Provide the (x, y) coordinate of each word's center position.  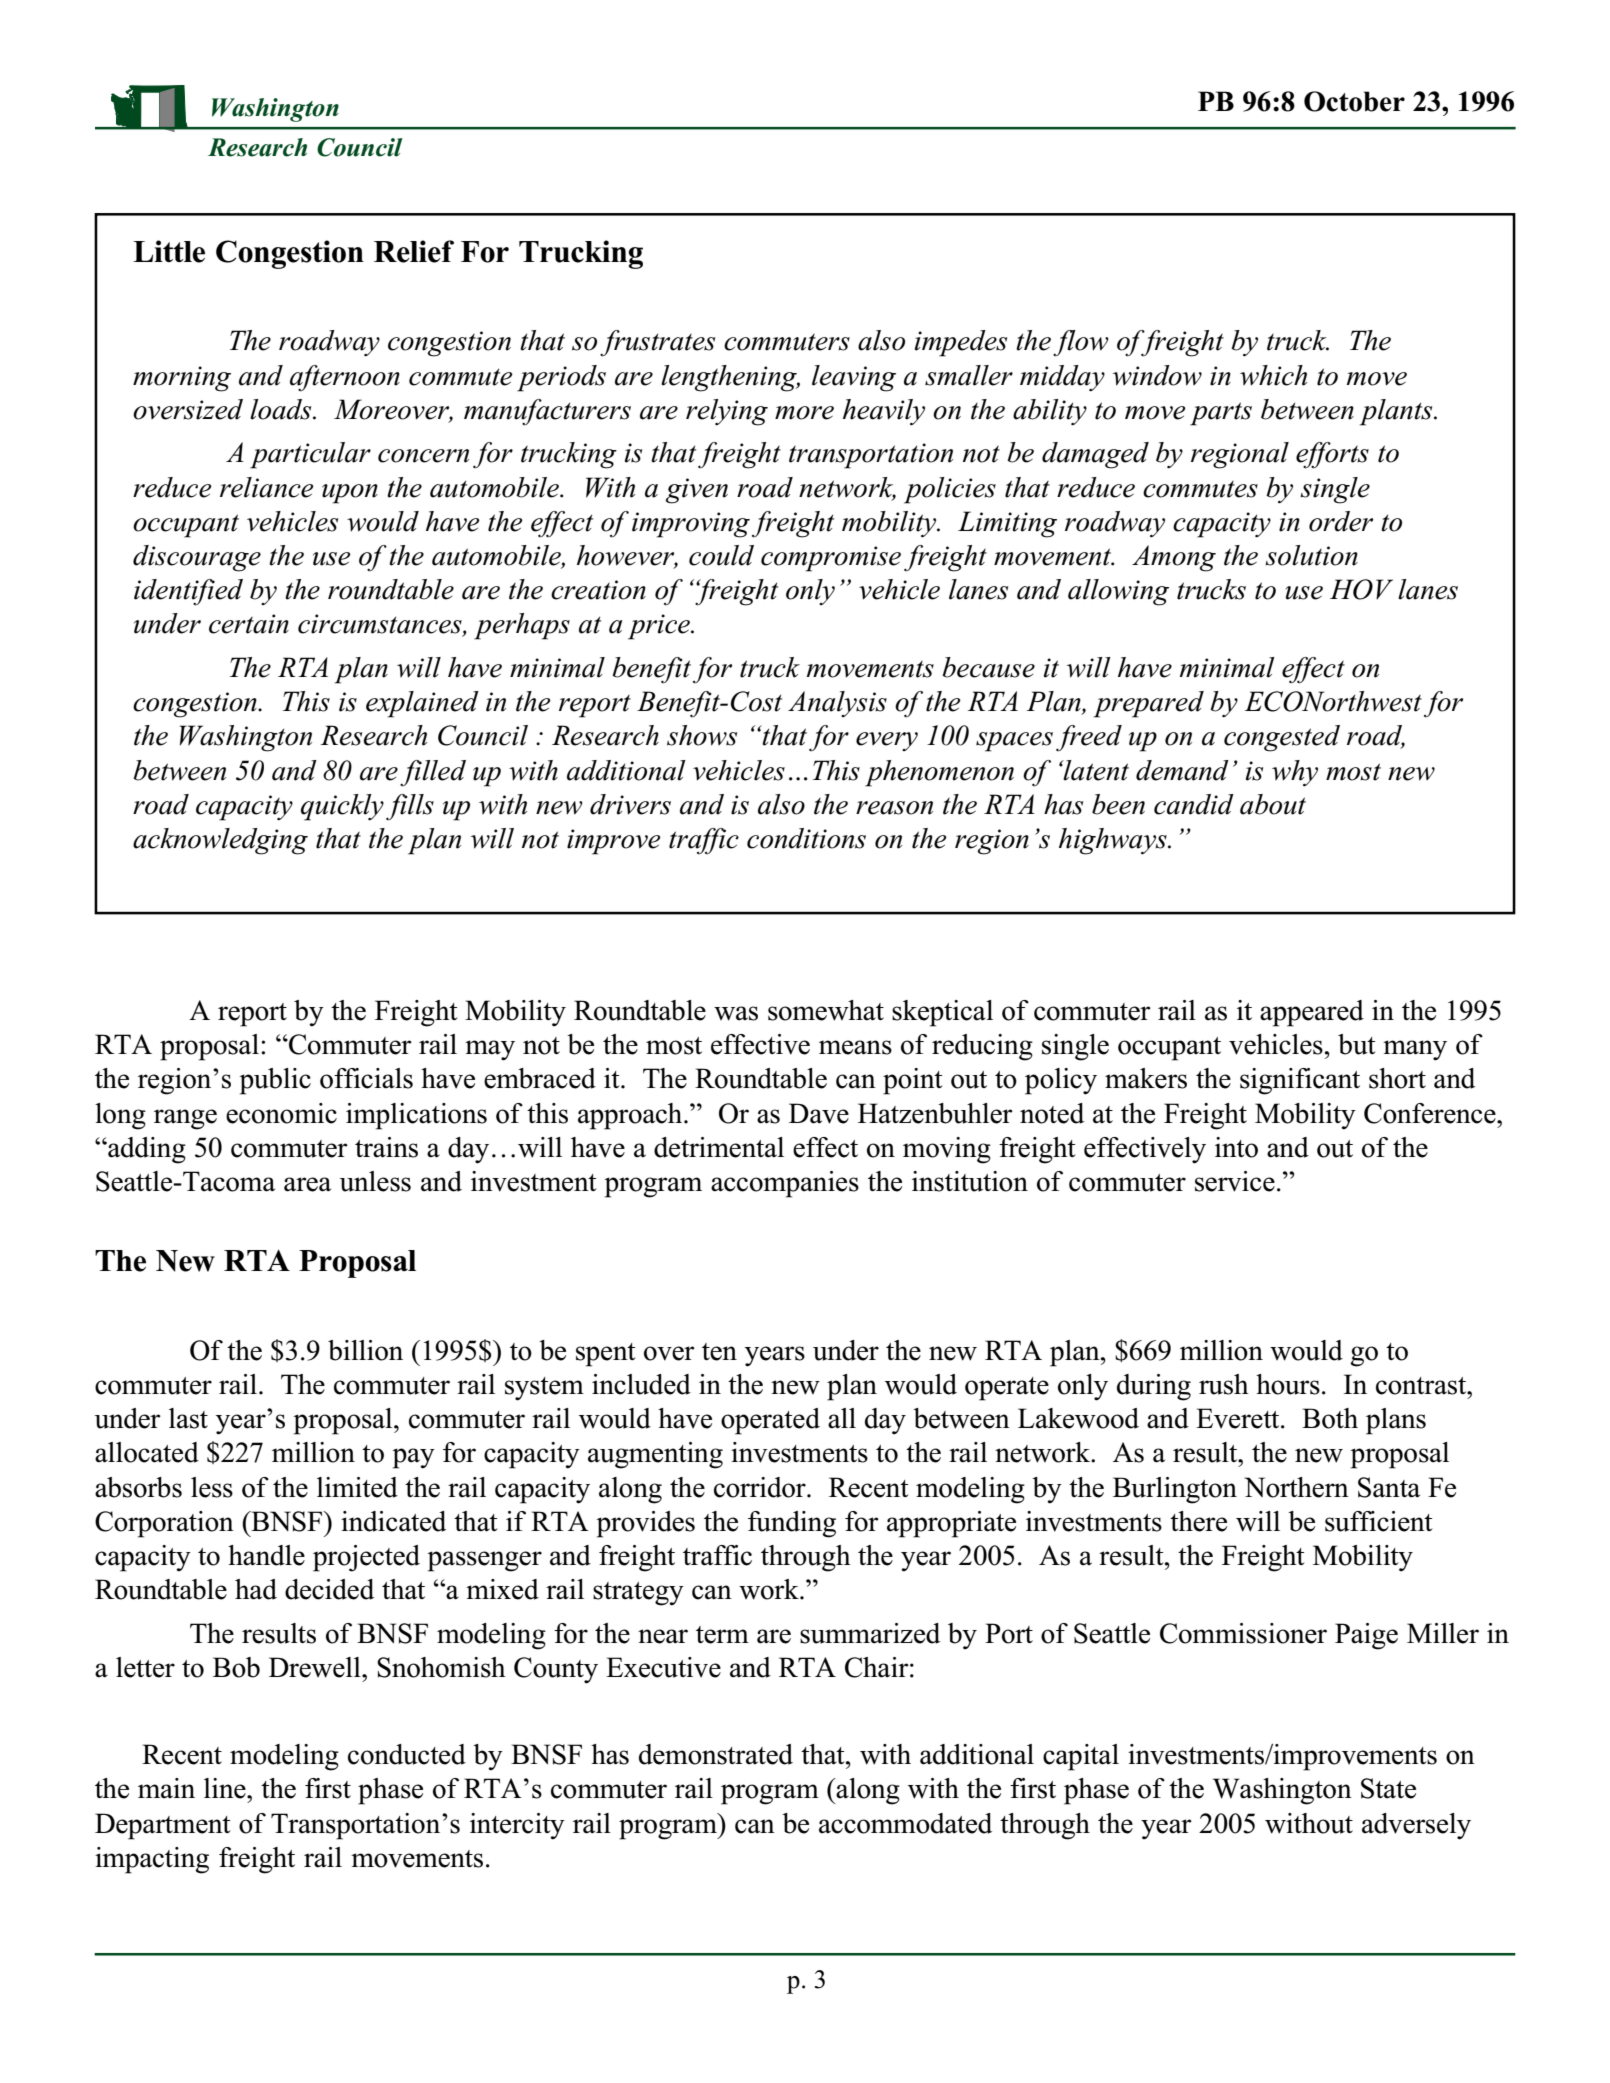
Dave (819, 1113)
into (1236, 1147)
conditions (806, 838)
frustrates (657, 343)
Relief (414, 251)
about (1273, 804)
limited (357, 1487)
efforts (1332, 455)
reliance (267, 487)
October (1354, 101)
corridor (761, 1487)
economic (281, 1113)
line (226, 1788)
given (697, 491)
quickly (342, 807)
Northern (1296, 1487)
